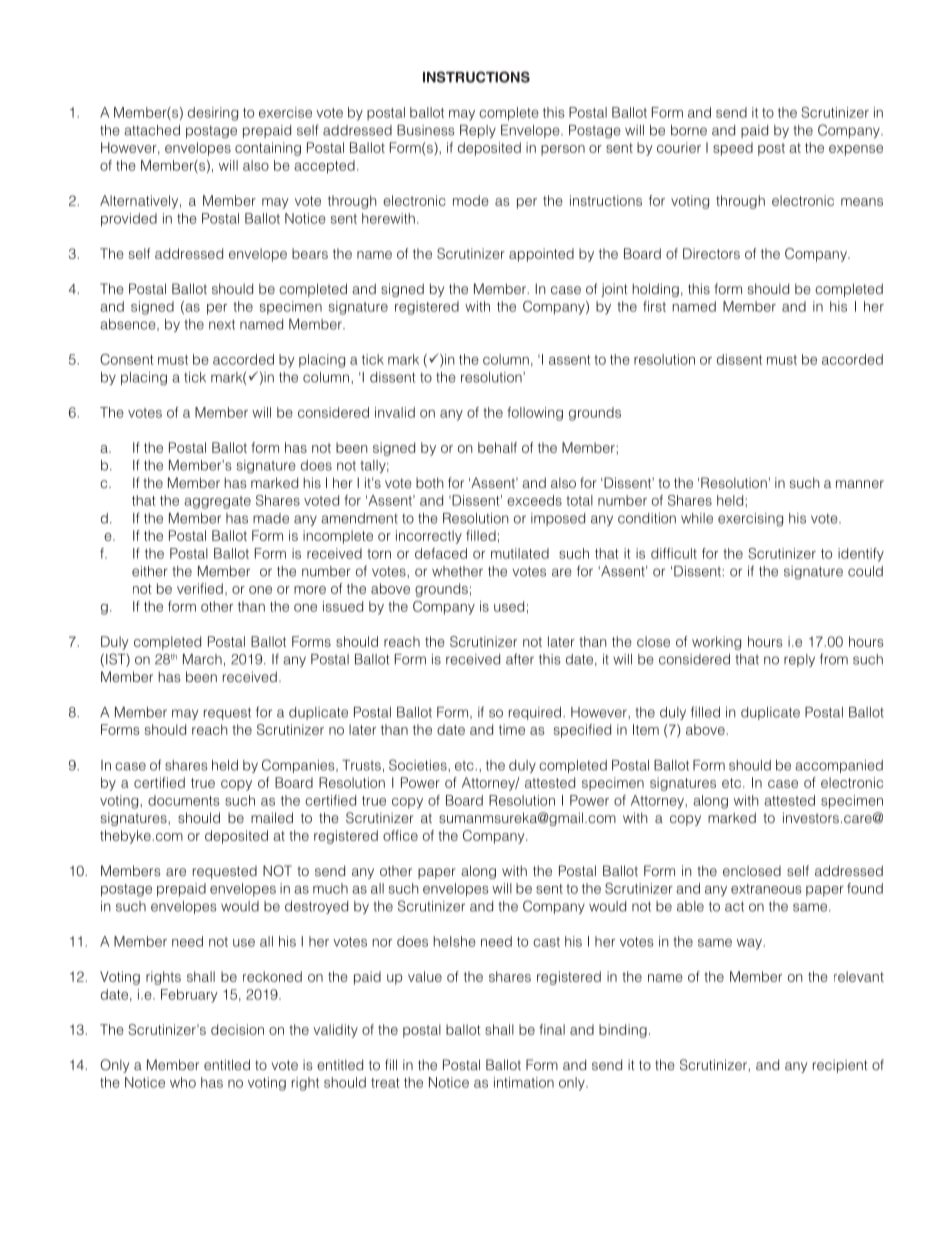 The width and height of the image is (952, 1241). I want to click on following, so click(535, 414).
